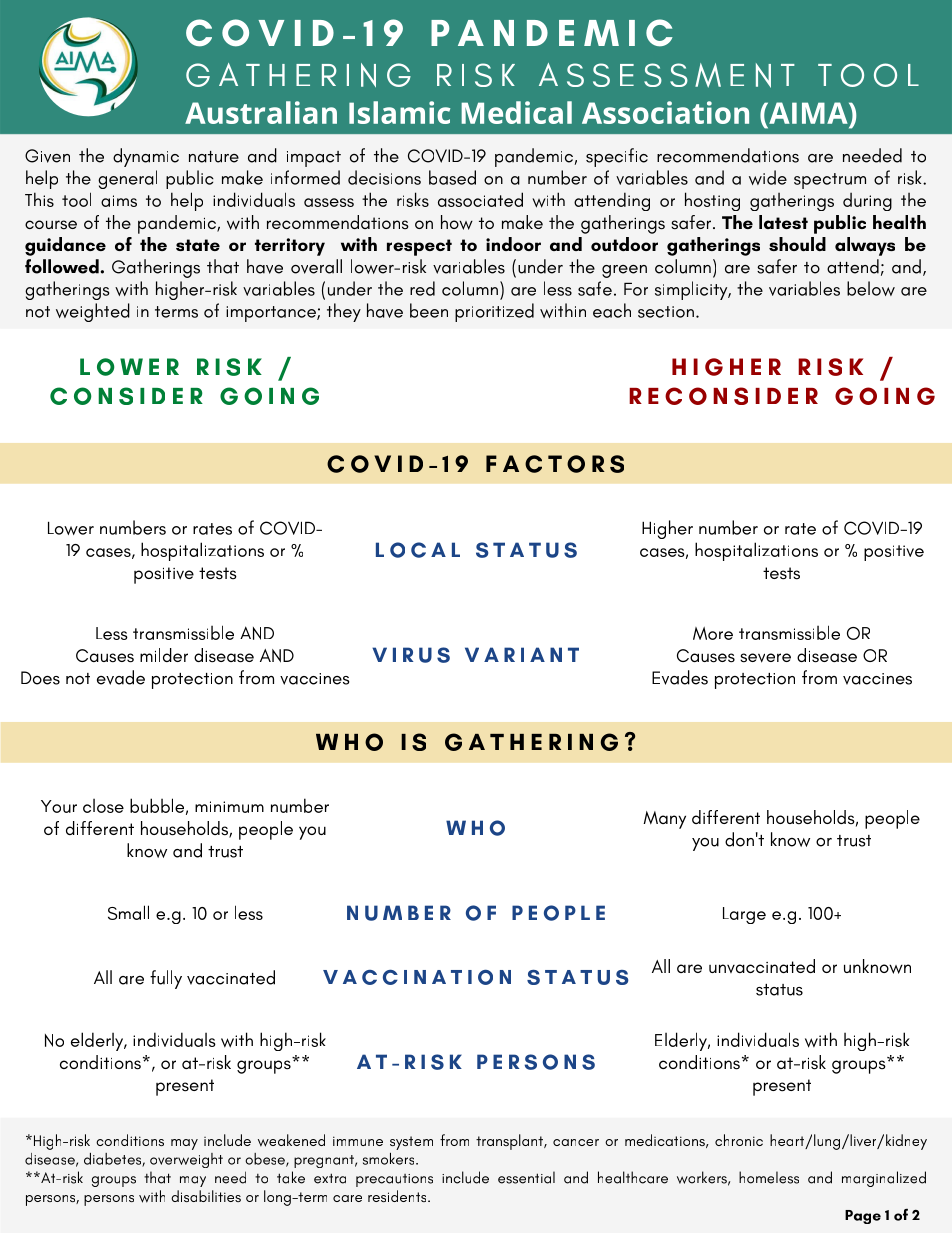 This image has width=952, height=1233. Describe the element at coordinates (146, 157) in the image. I see `dynamic` at that location.
